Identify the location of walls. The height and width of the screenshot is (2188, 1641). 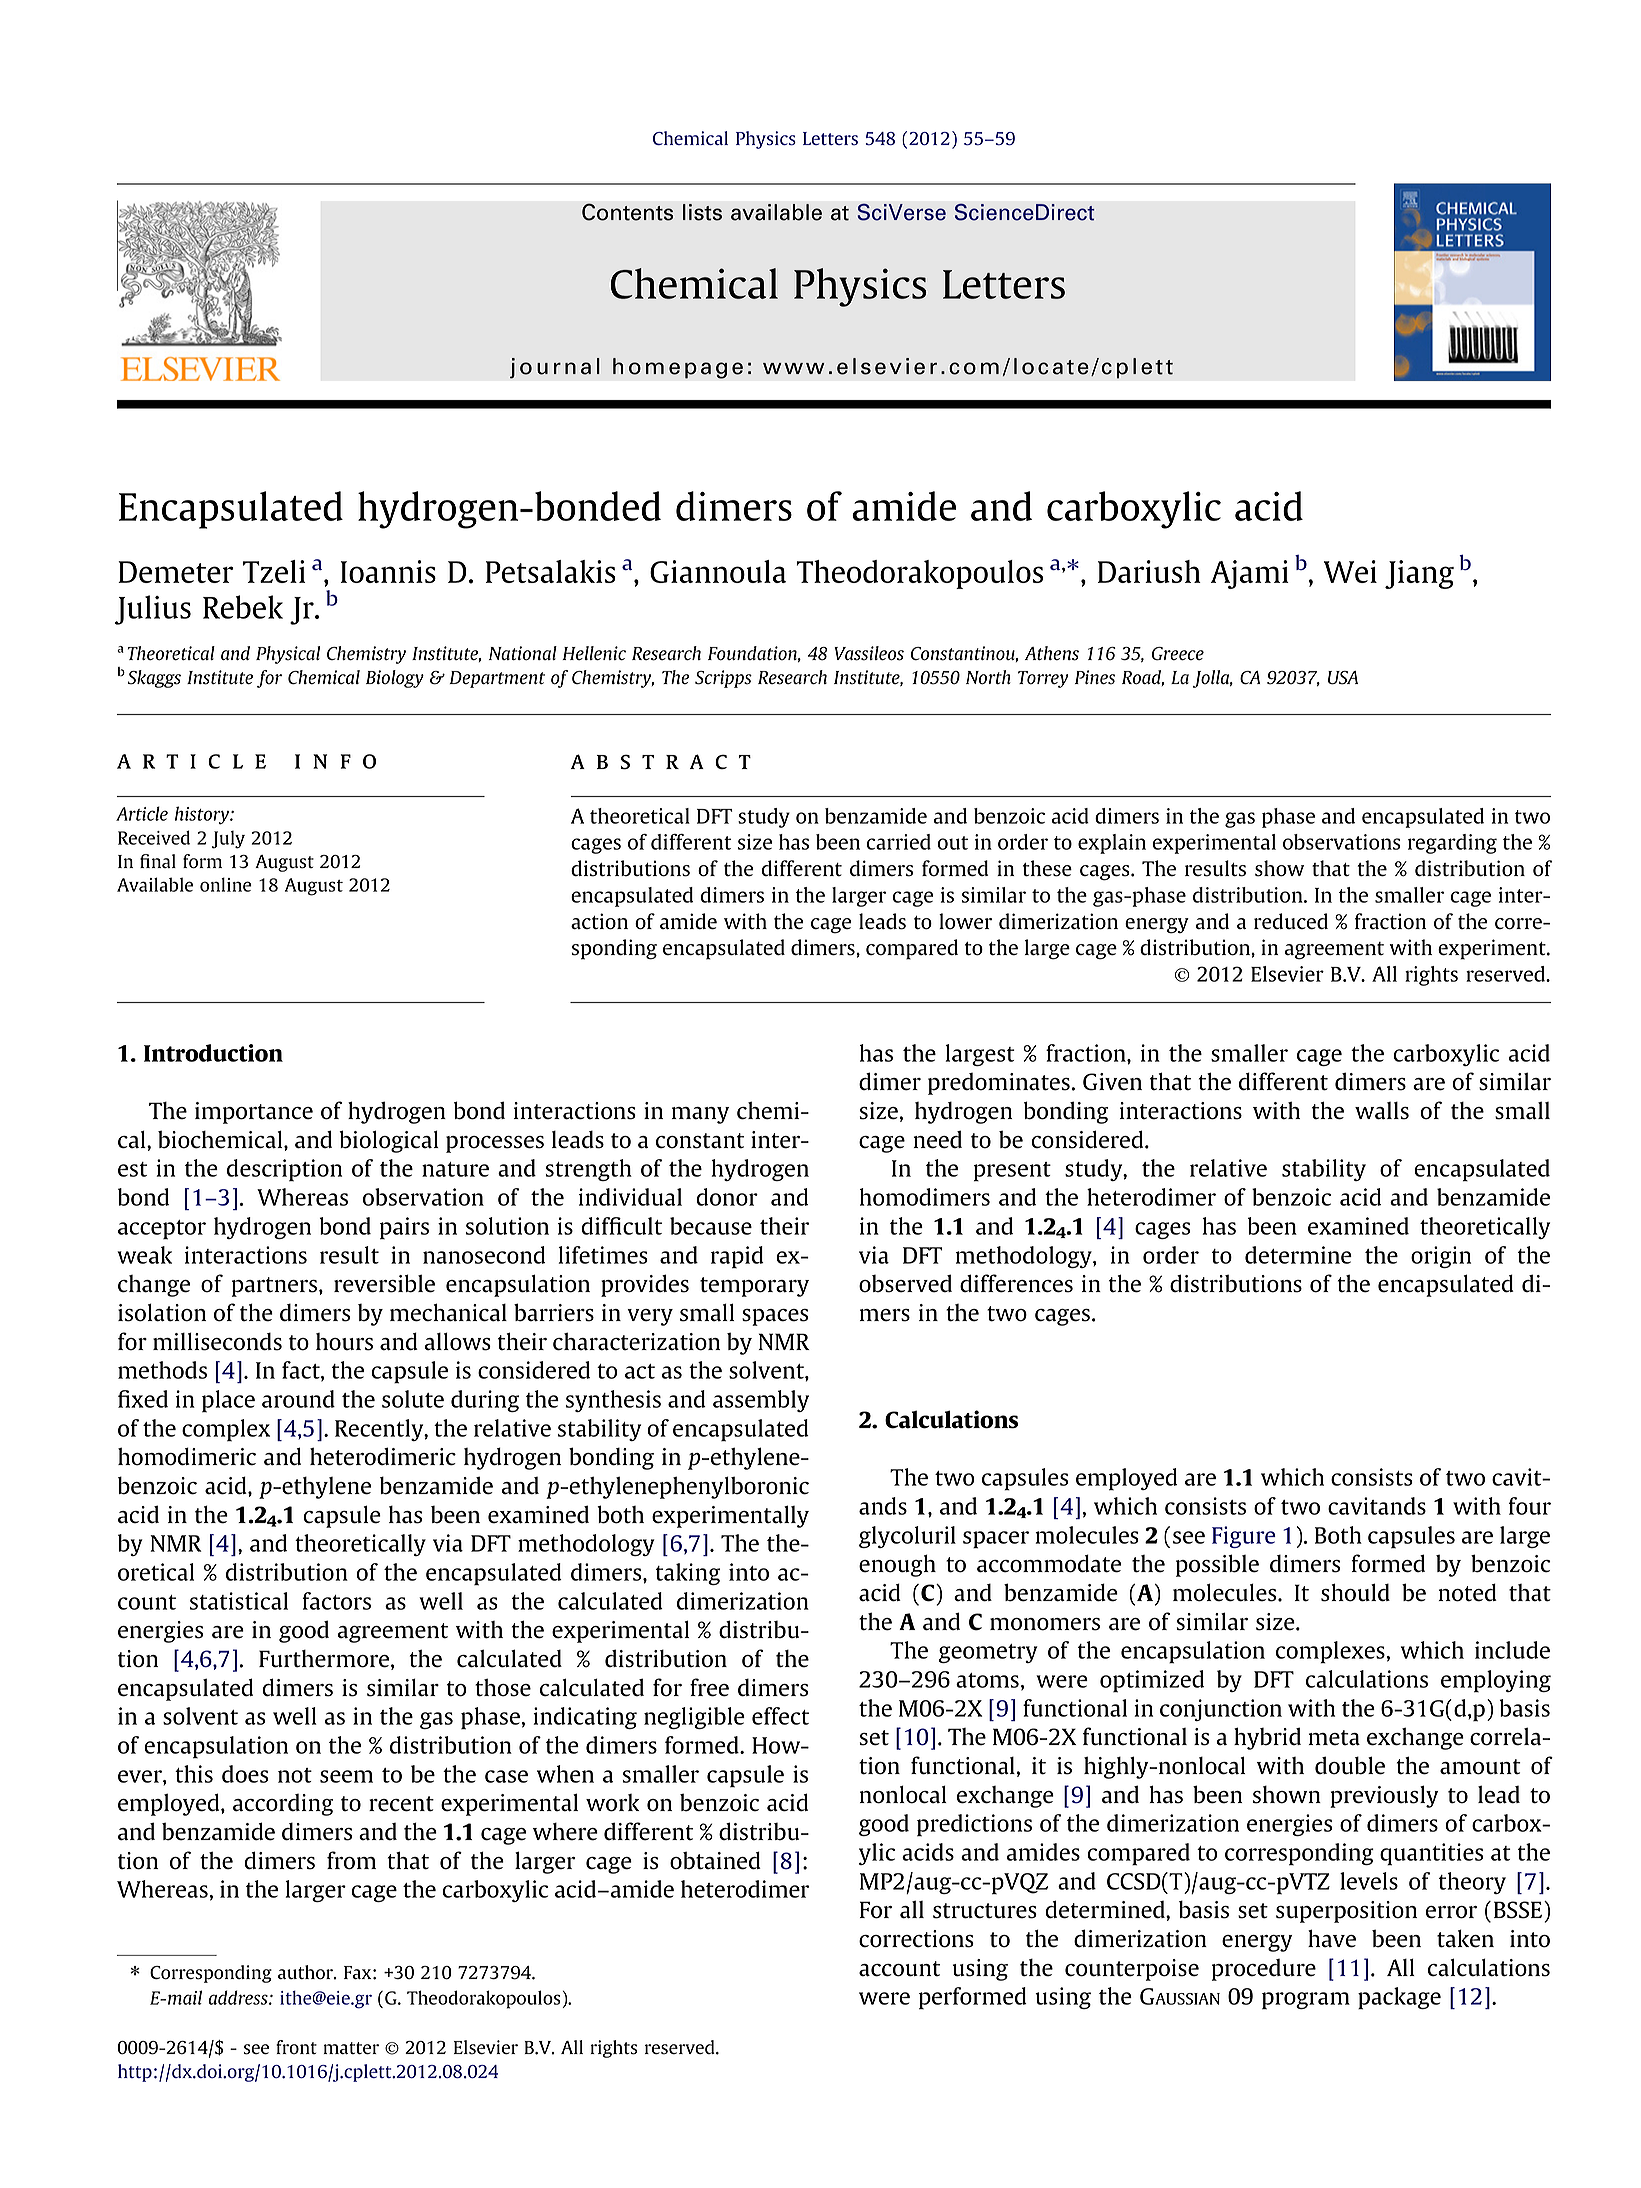
(1382, 1111).
